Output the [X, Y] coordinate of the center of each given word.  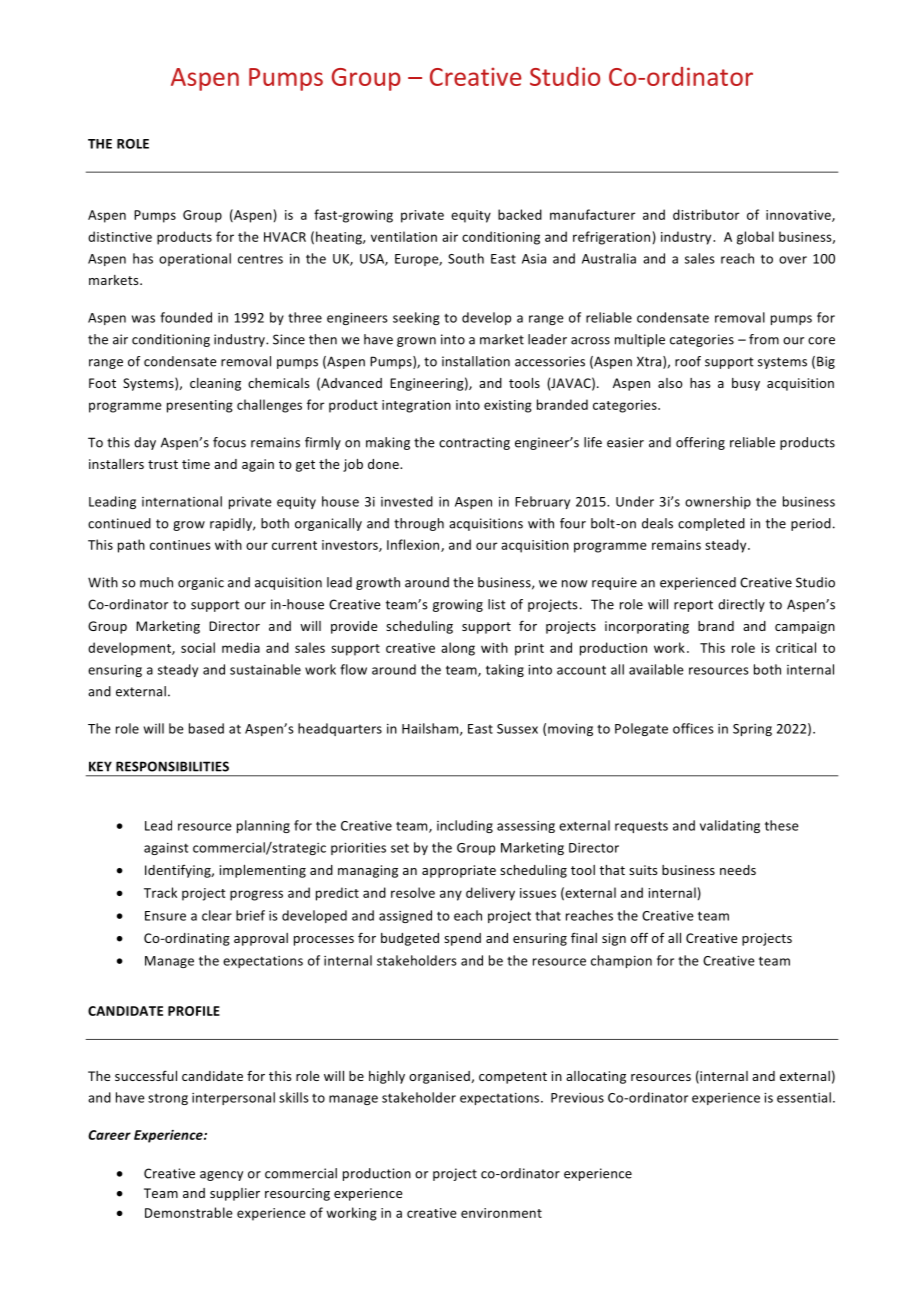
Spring [752, 730]
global [755, 238]
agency [221, 1176]
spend [462, 939]
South [466, 258]
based [206, 728]
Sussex [517, 729]
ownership [718, 502]
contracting [474, 443]
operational [195, 259]
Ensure [165, 916]
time [196, 464]
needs [738, 870]
